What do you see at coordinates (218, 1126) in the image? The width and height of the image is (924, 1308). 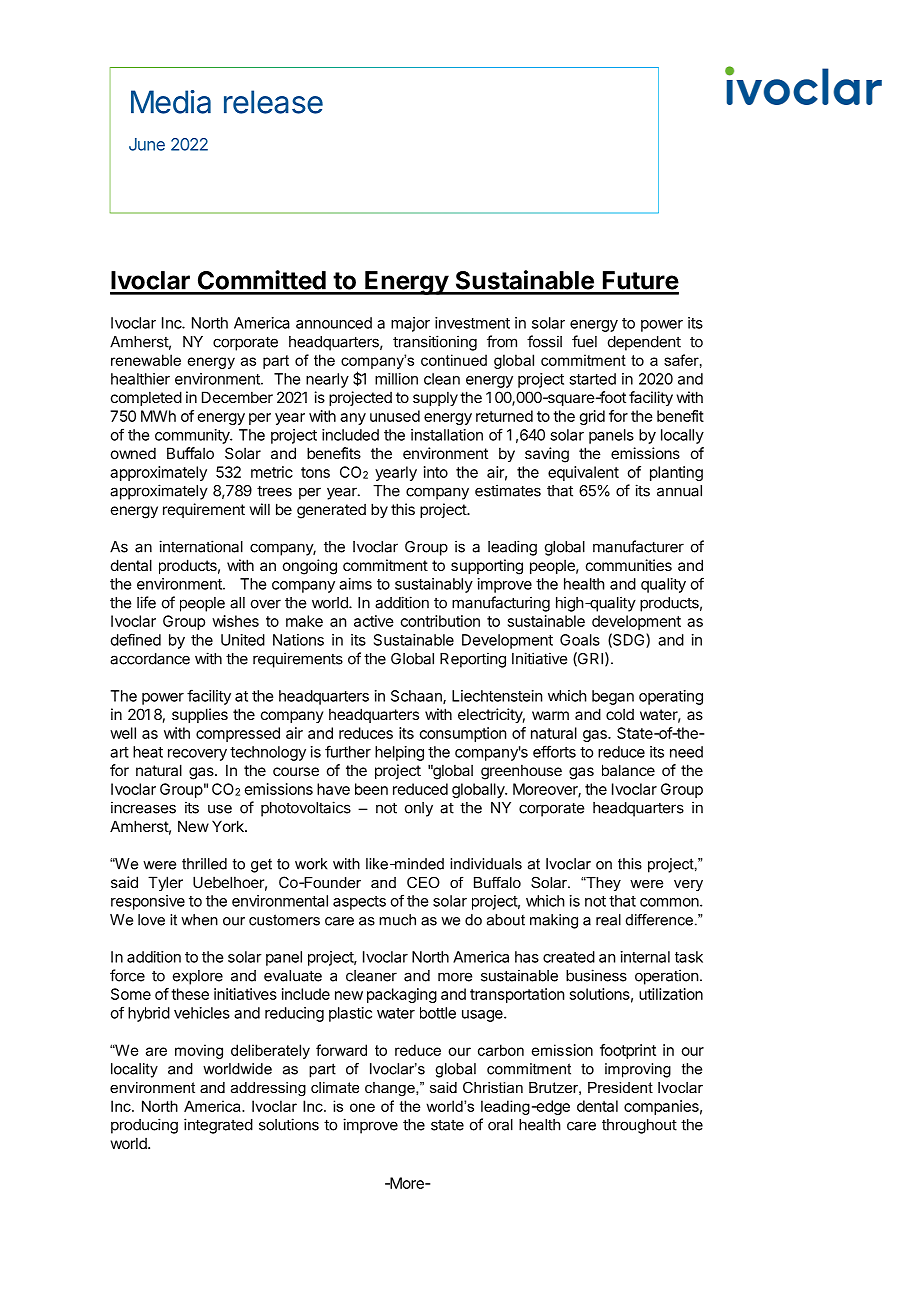 I see `integrated` at bounding box center [218, 1126].
